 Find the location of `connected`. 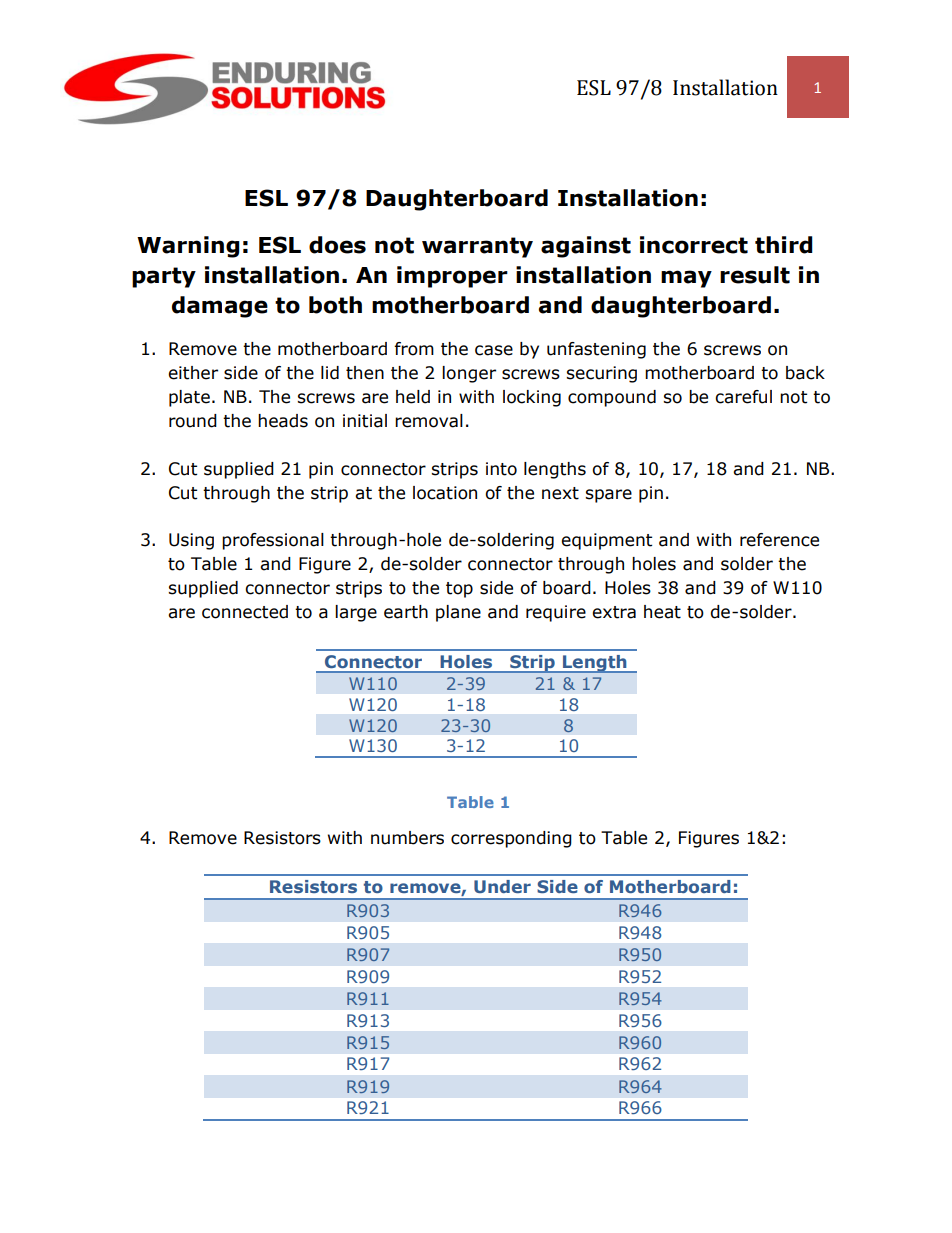

connected is located at coordinates (245, 612).
